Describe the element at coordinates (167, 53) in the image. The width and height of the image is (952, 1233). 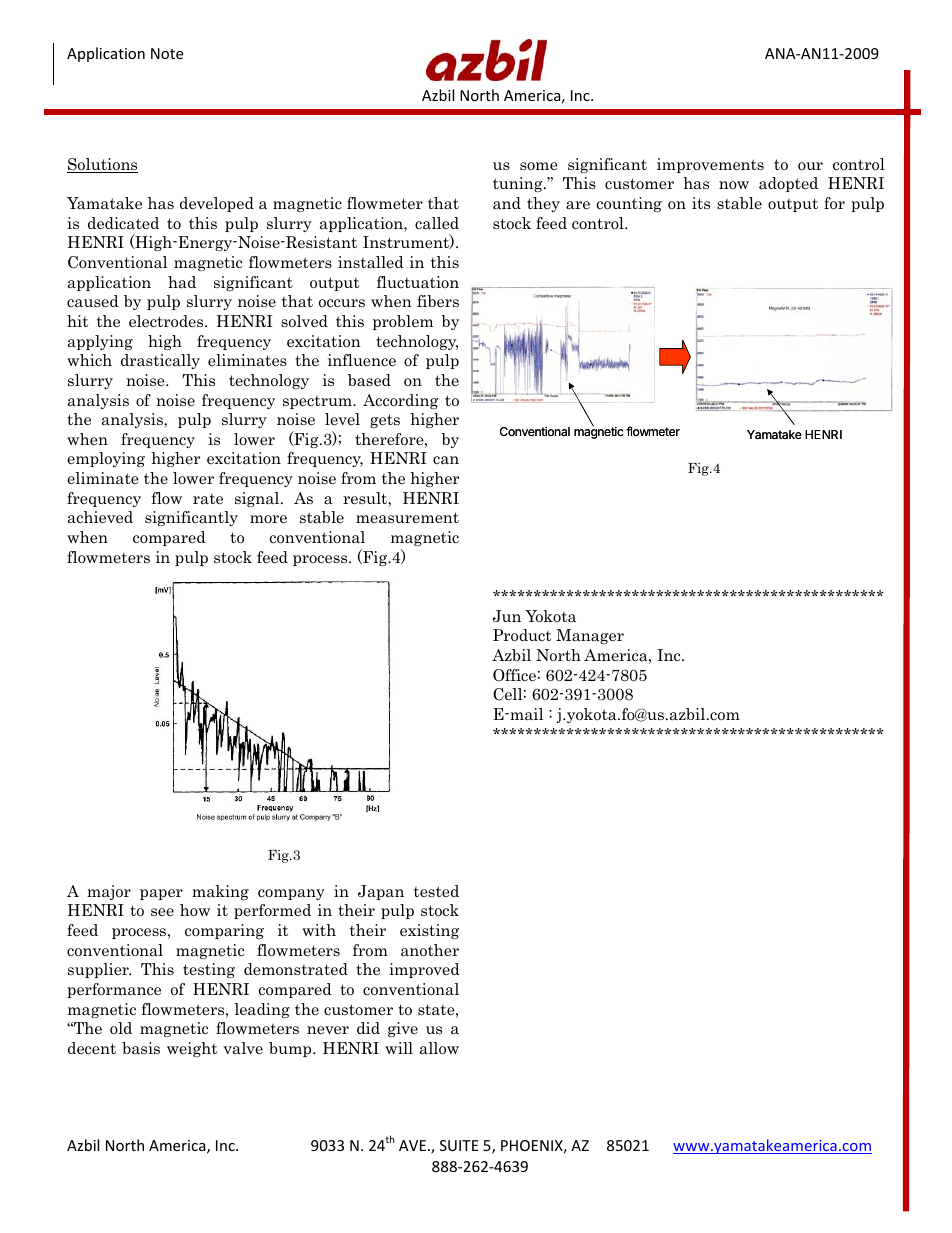
I see `Note` at that location.
